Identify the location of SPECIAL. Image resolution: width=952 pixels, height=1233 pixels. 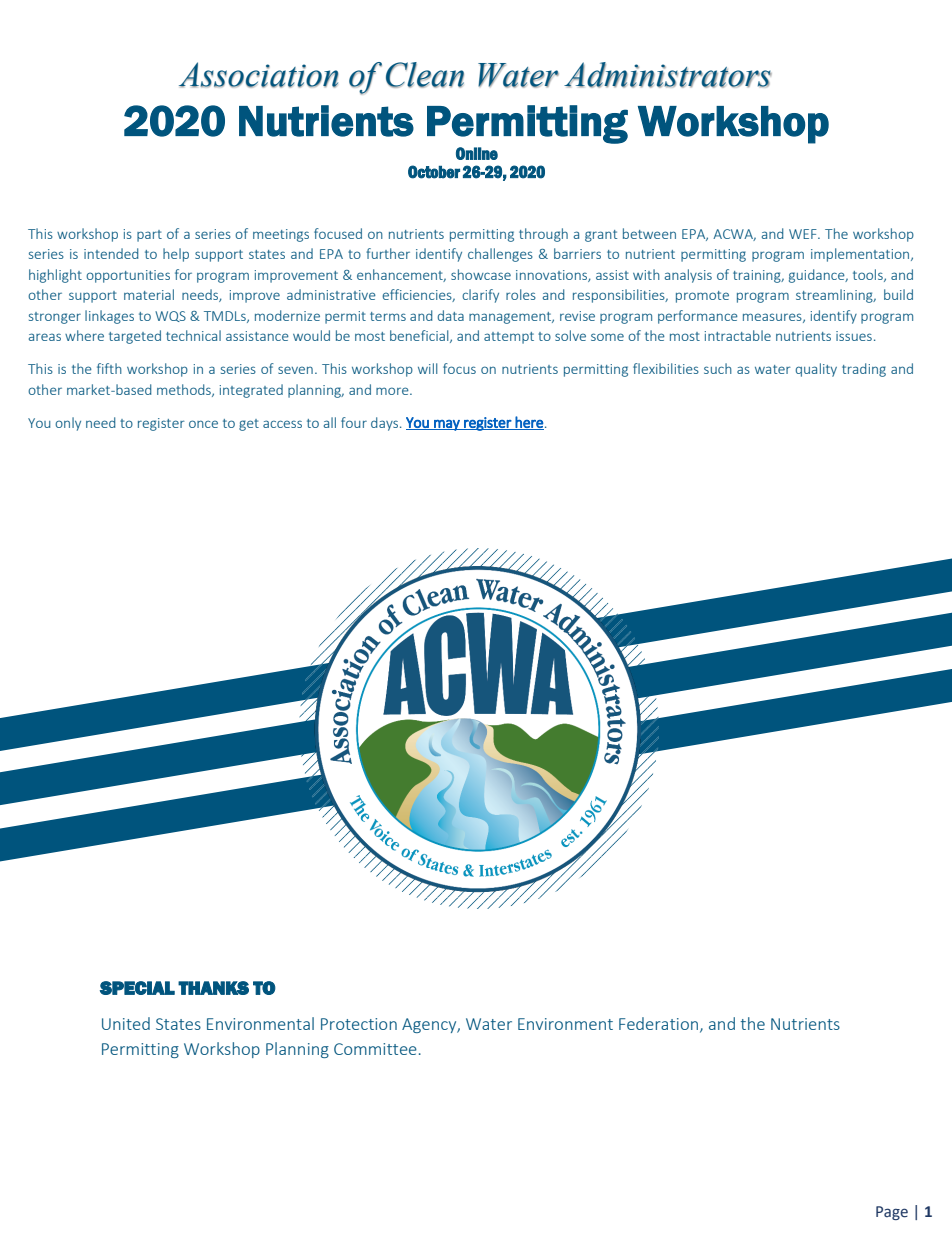
(137, 988).
